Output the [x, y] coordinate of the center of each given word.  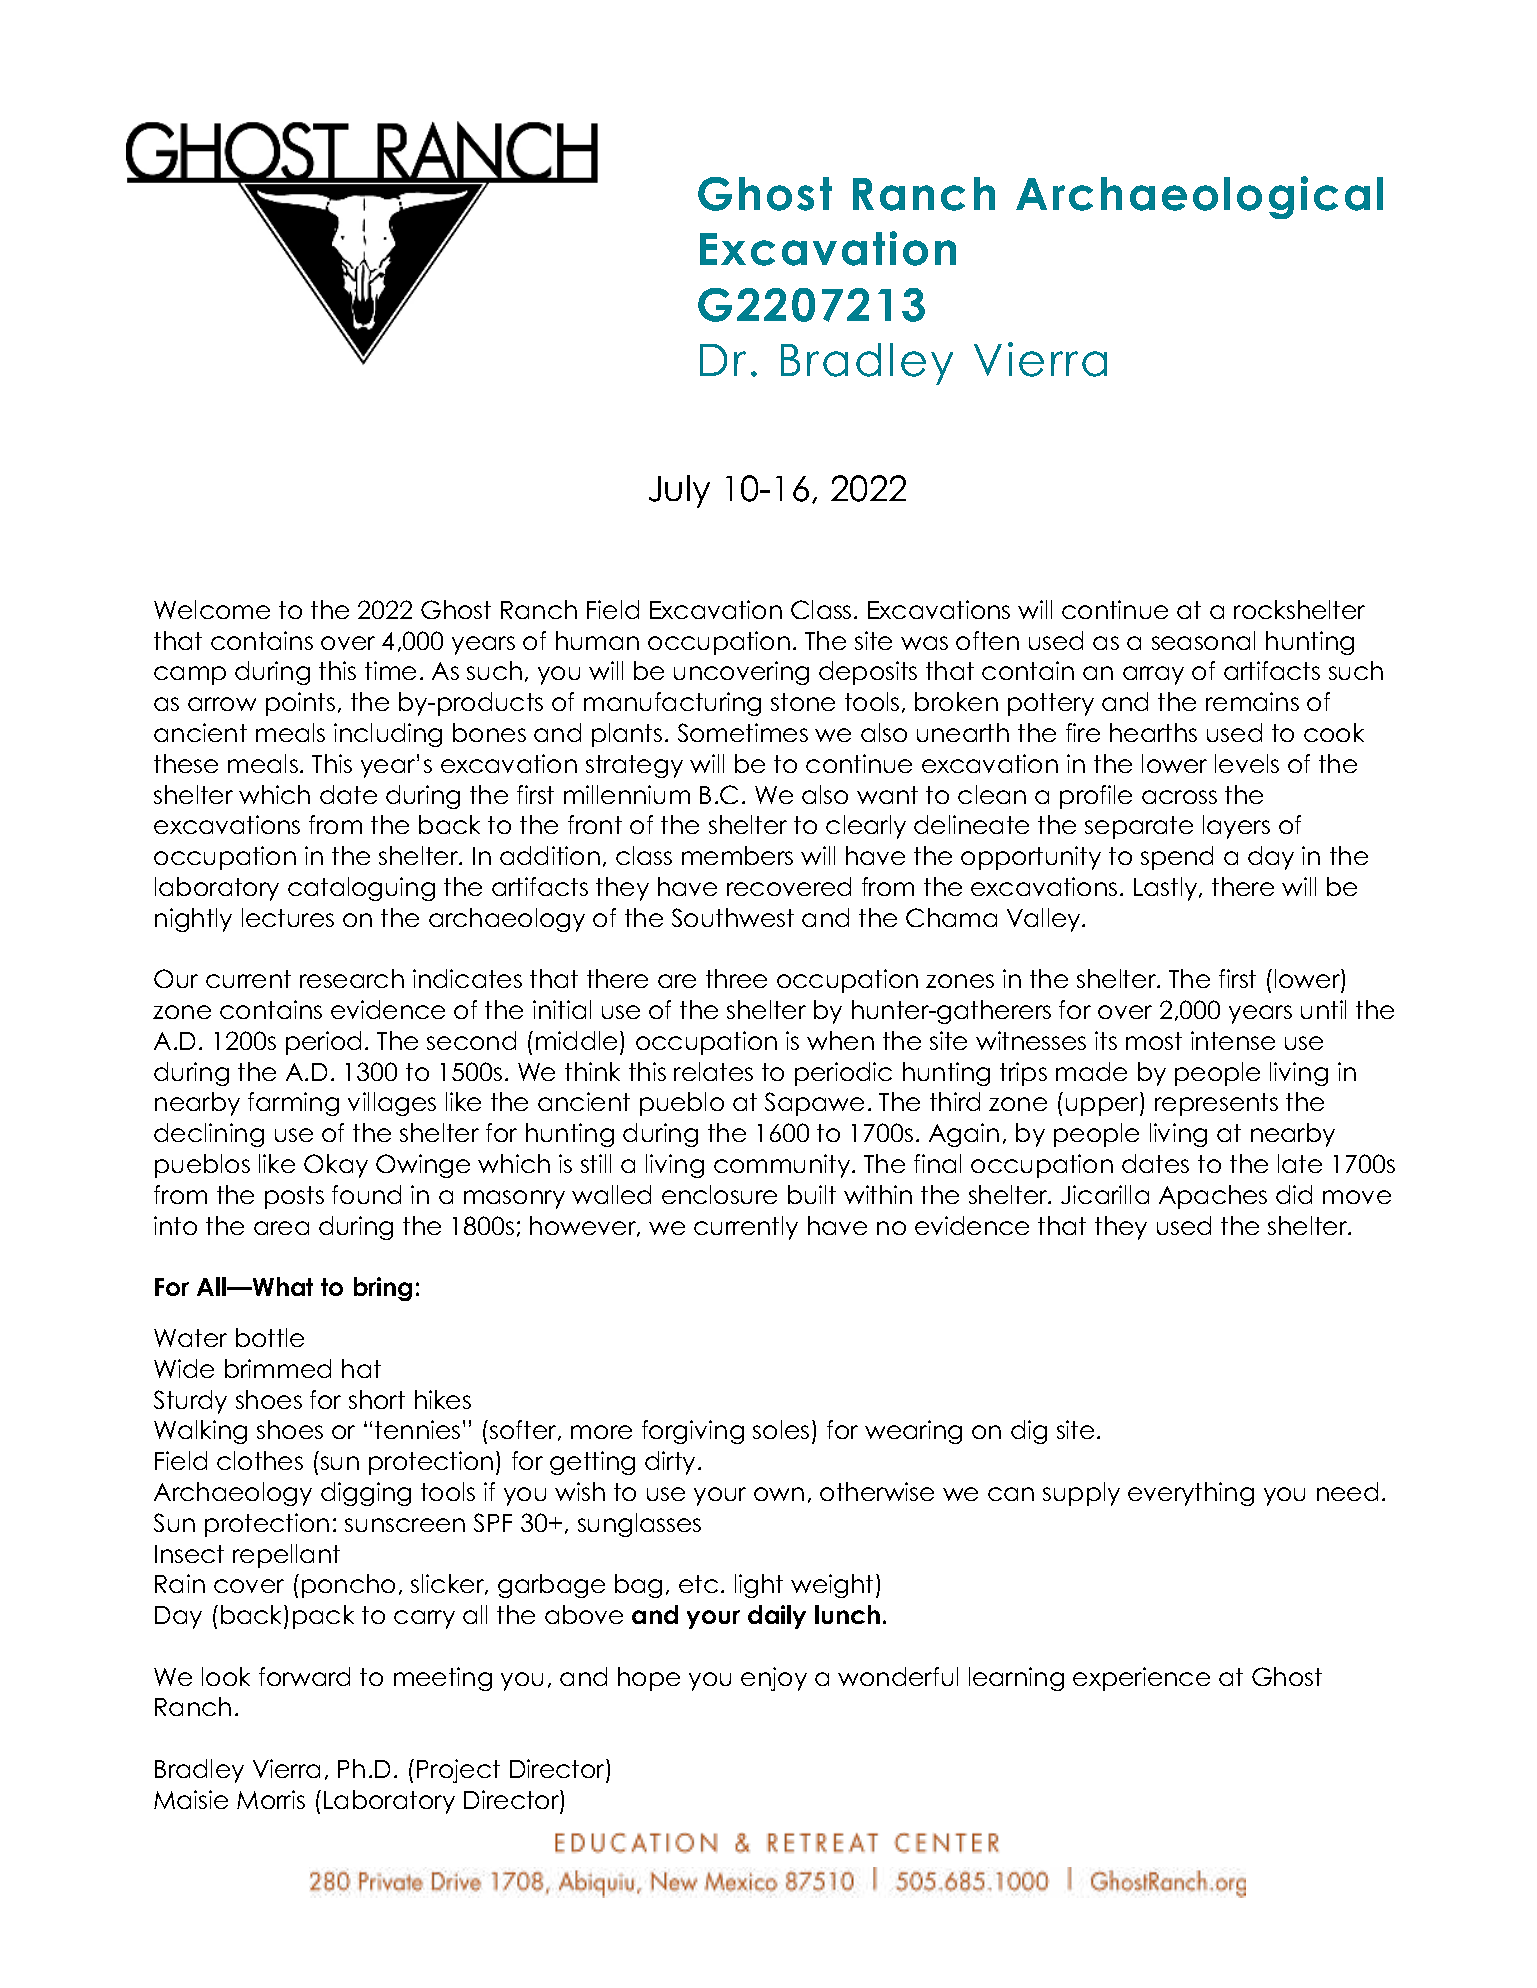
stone [803, 702]
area [281, 1228]
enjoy [774, 1679]
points [300, 704]
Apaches [1213, 1197]
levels [1247, 763]
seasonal [1203, 640]
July [679, 491]
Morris [271, 1799]
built [812, 1194]
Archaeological [1199, 197]
